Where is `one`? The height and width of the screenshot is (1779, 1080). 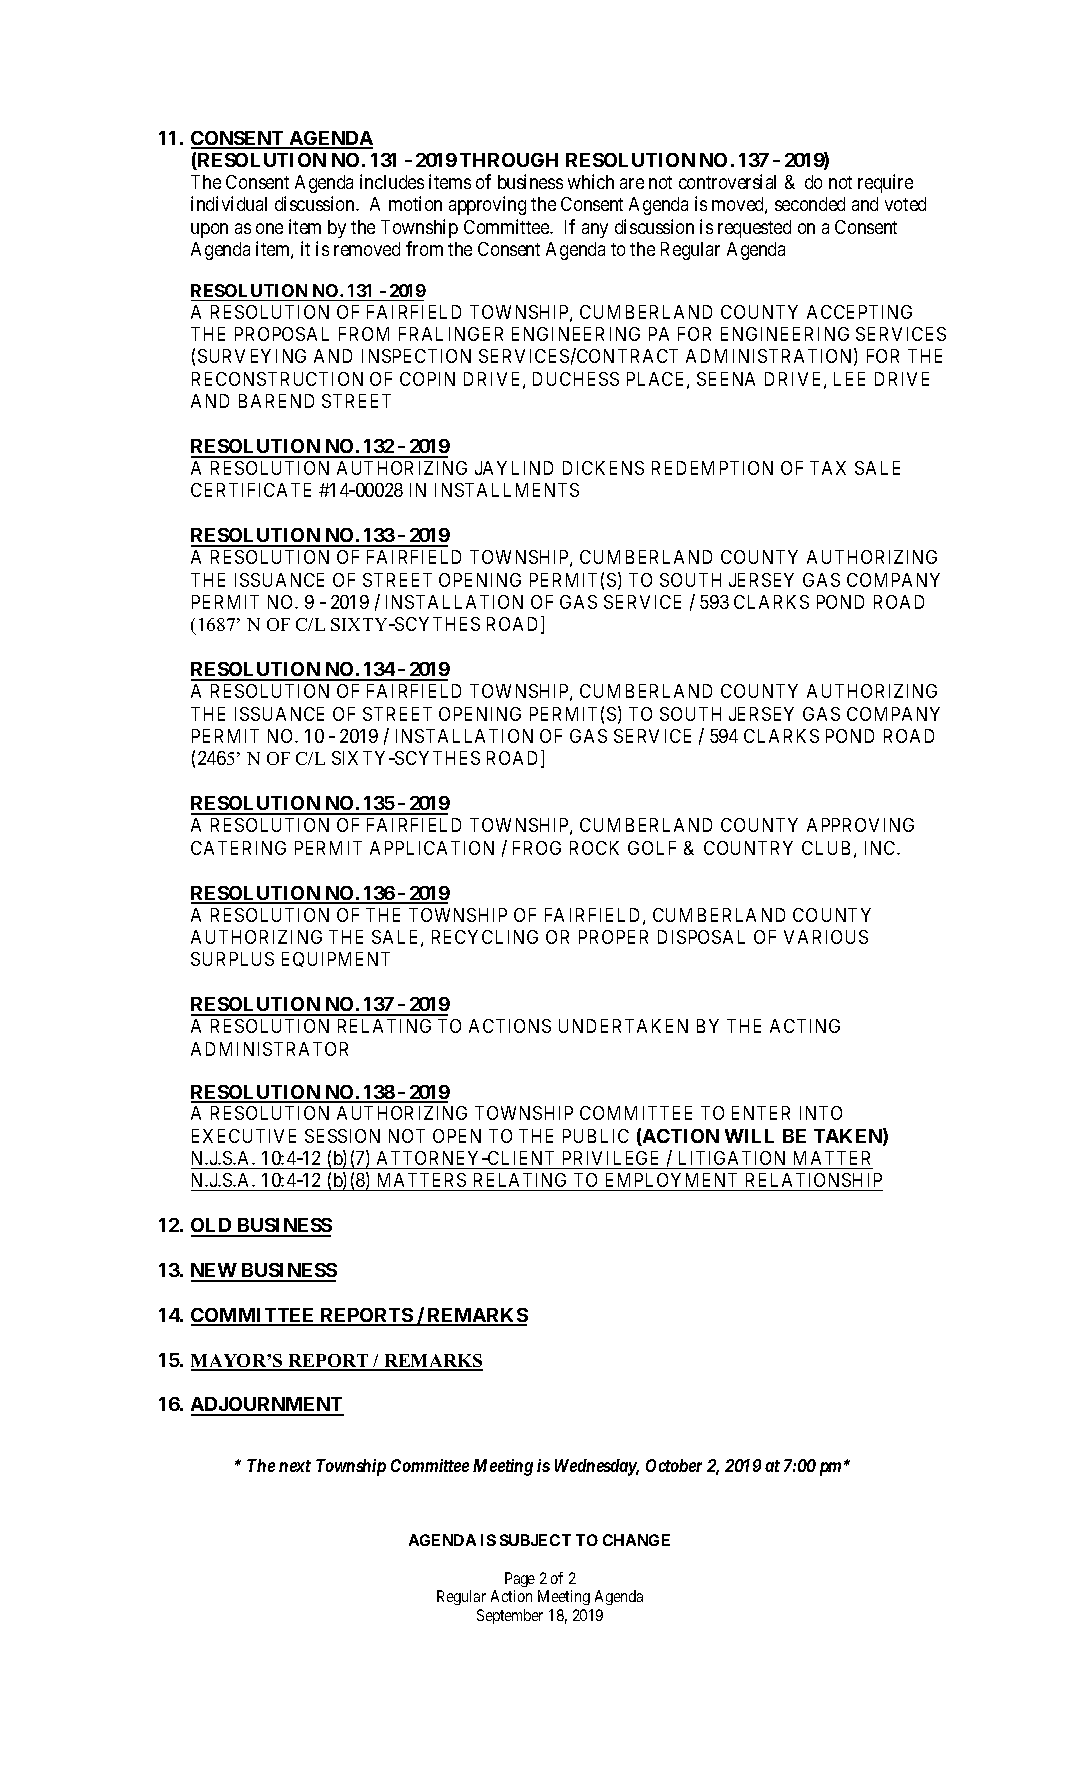
one is located at coordinates (269, 228).
